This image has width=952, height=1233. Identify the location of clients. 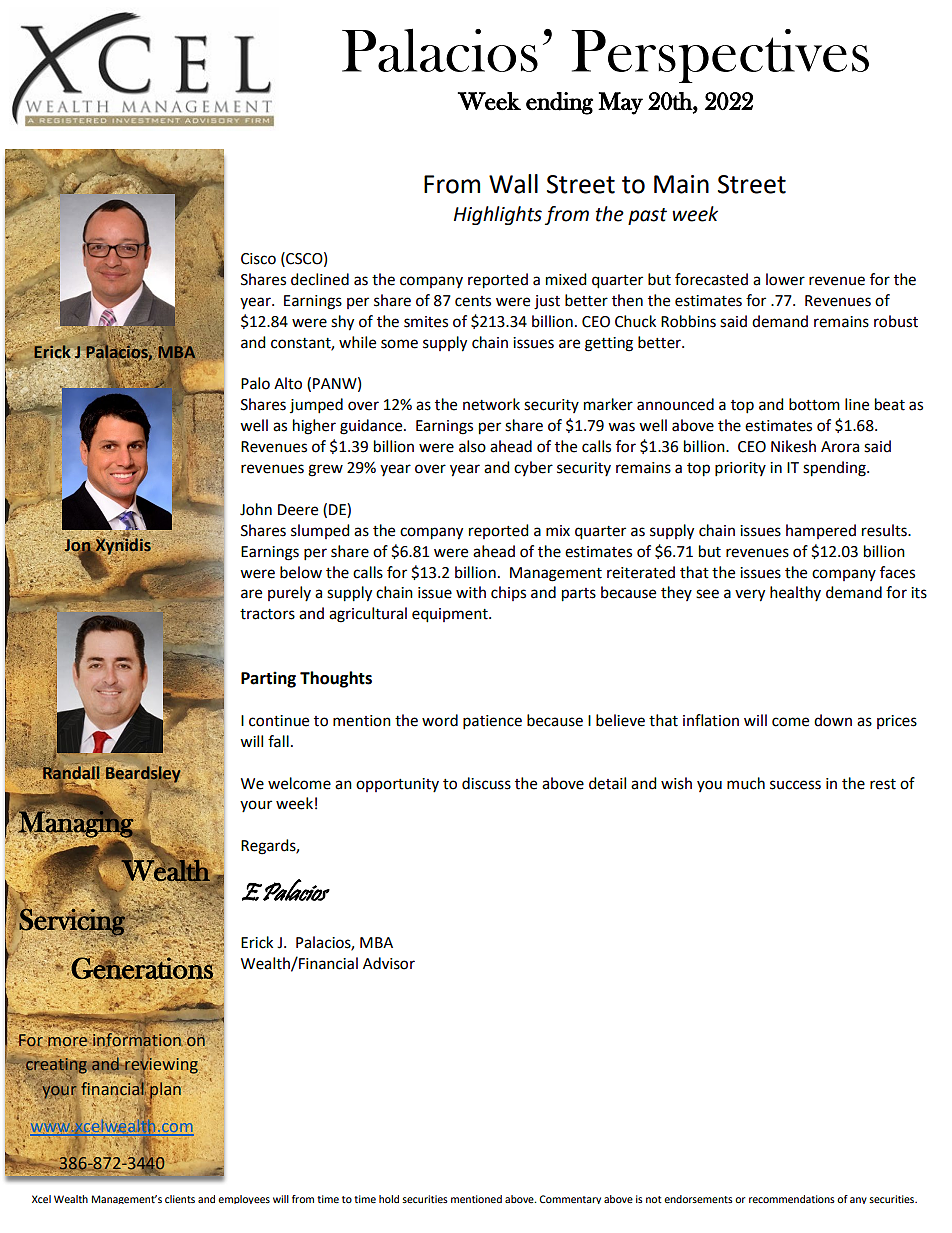
(180, 1199).
